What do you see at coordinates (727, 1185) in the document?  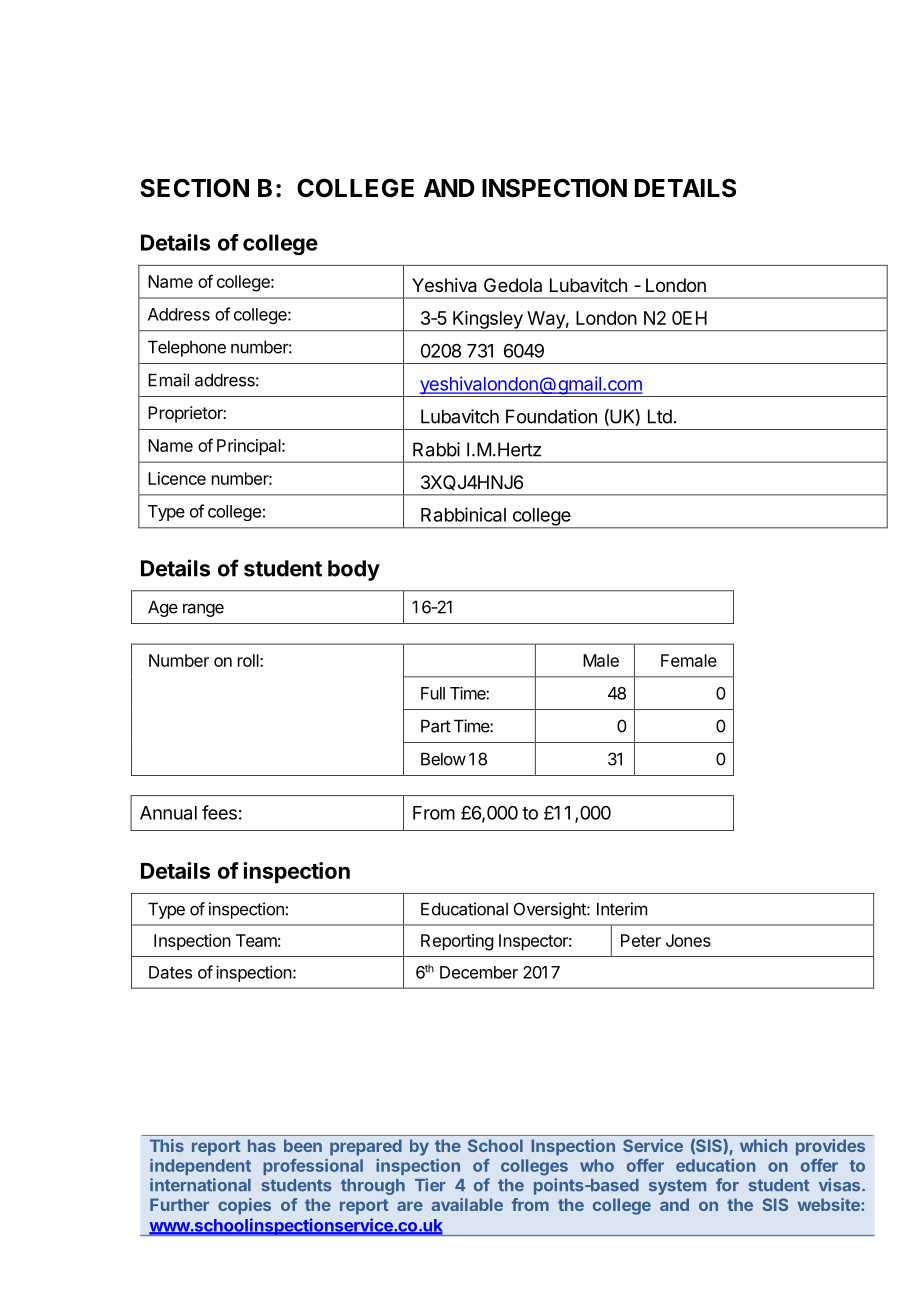 I see `for` at bounding box center [727, 1185].
